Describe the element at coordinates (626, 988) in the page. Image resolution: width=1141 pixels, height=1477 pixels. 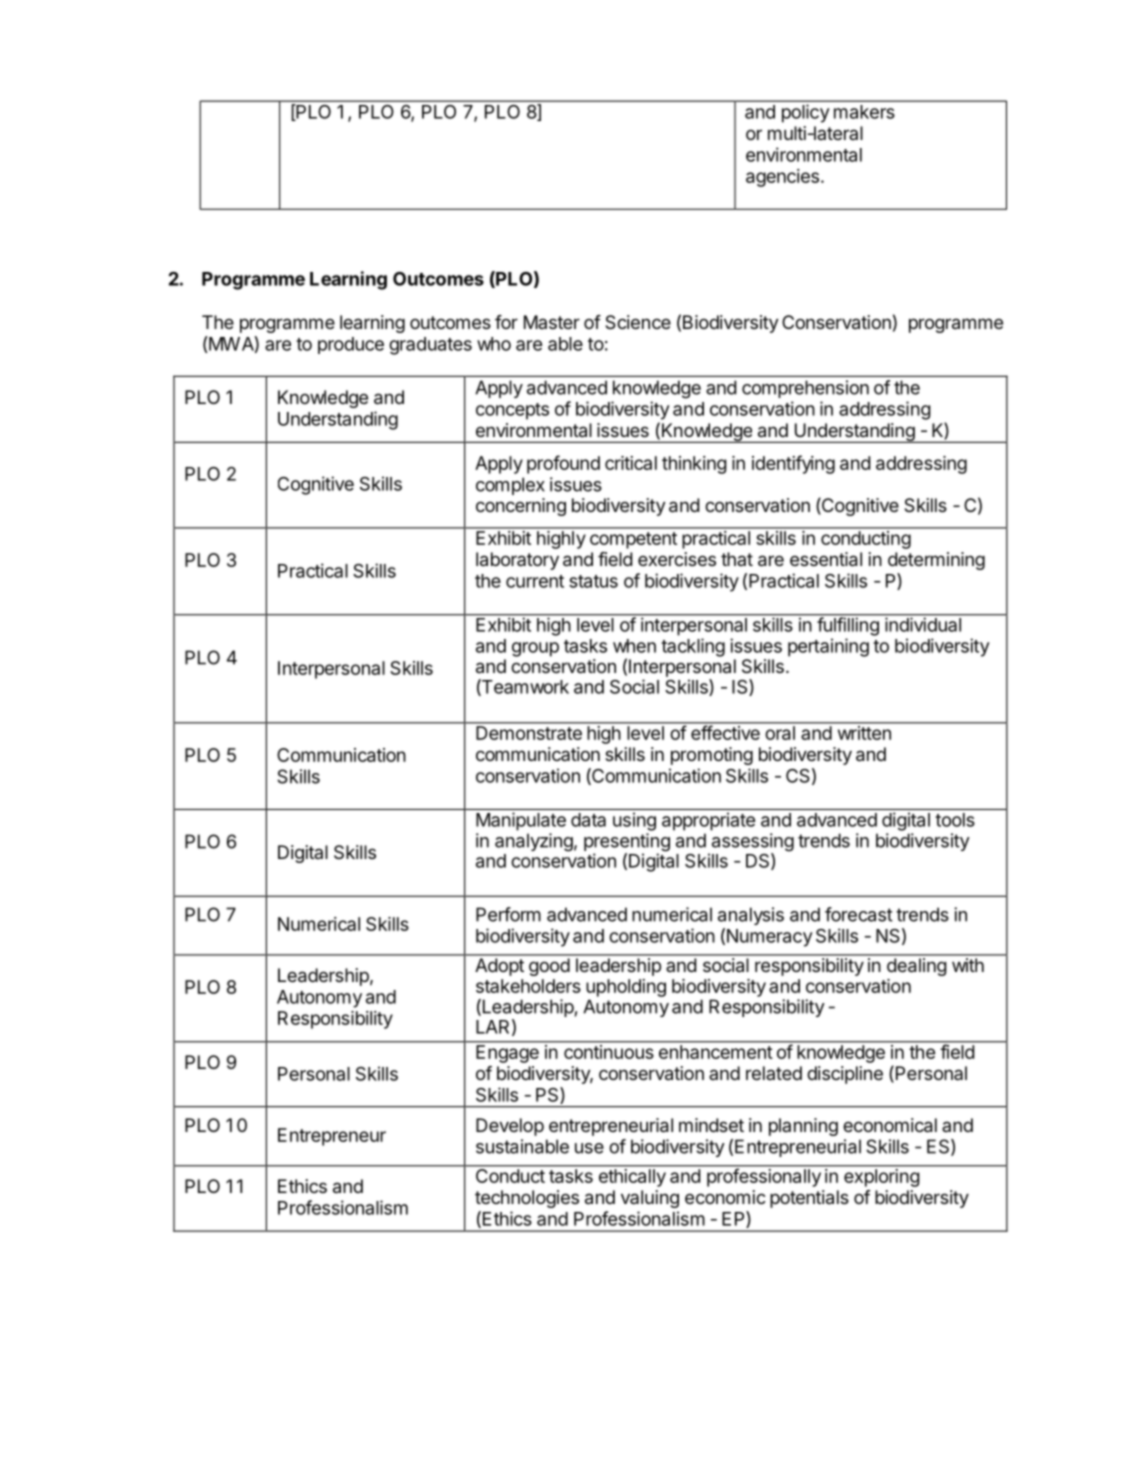
I see `upholding` at that location.
